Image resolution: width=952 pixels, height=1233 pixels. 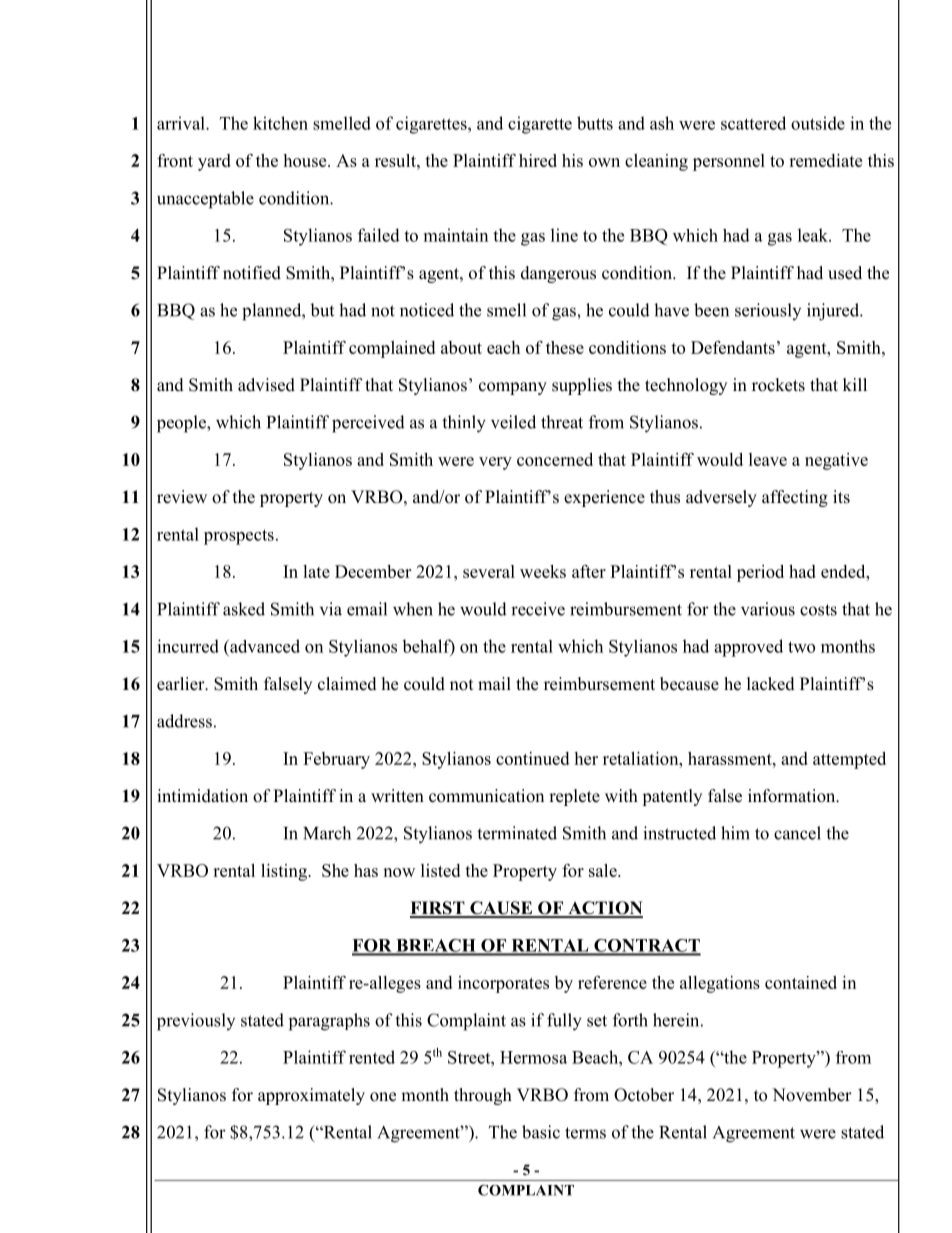 What do you see at coordinates (495, 463) in the page?
I see `very` at bounding box center [495, 463].
